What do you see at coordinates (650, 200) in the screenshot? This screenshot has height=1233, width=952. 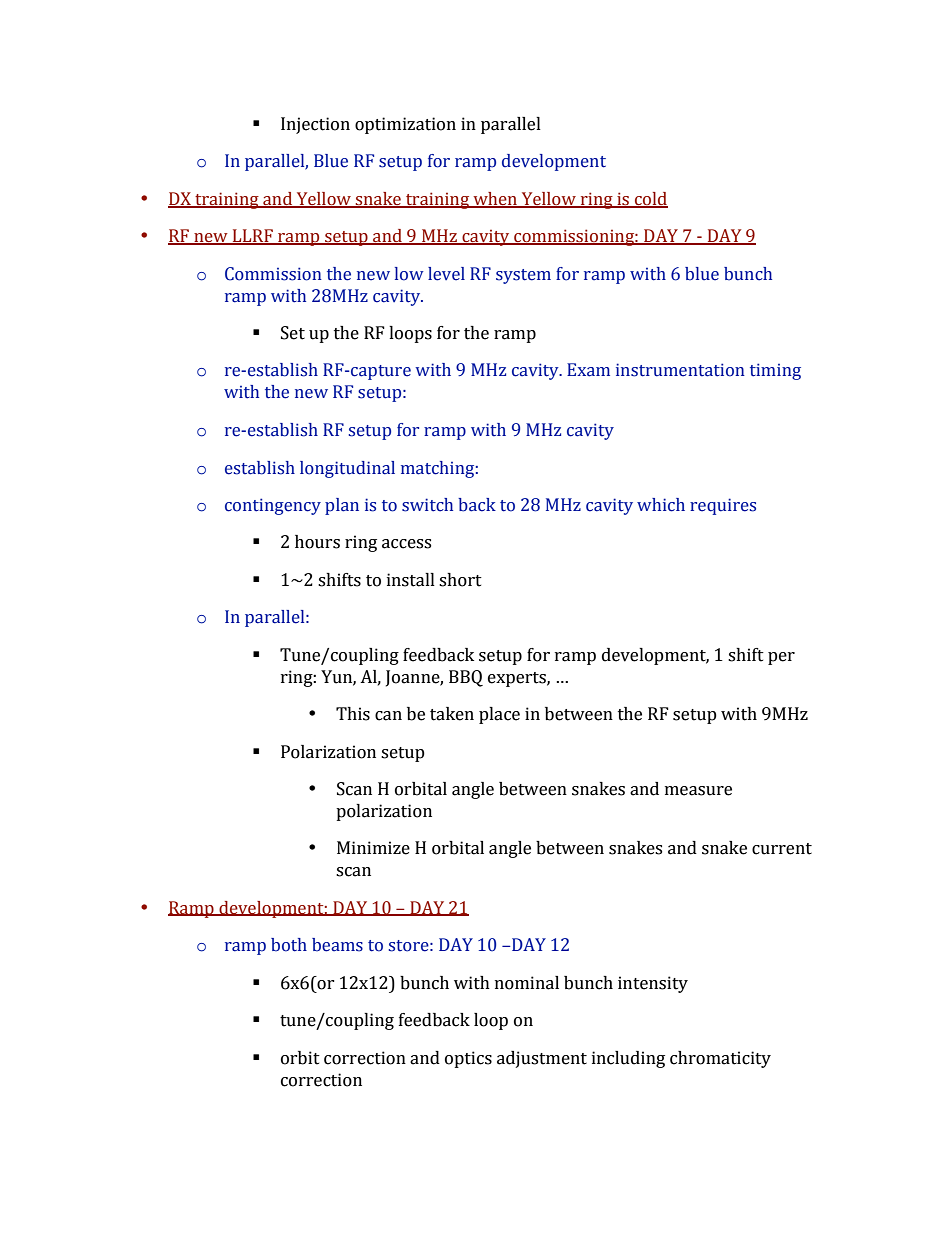 I see `cold` at bounding box center [650, 200].
